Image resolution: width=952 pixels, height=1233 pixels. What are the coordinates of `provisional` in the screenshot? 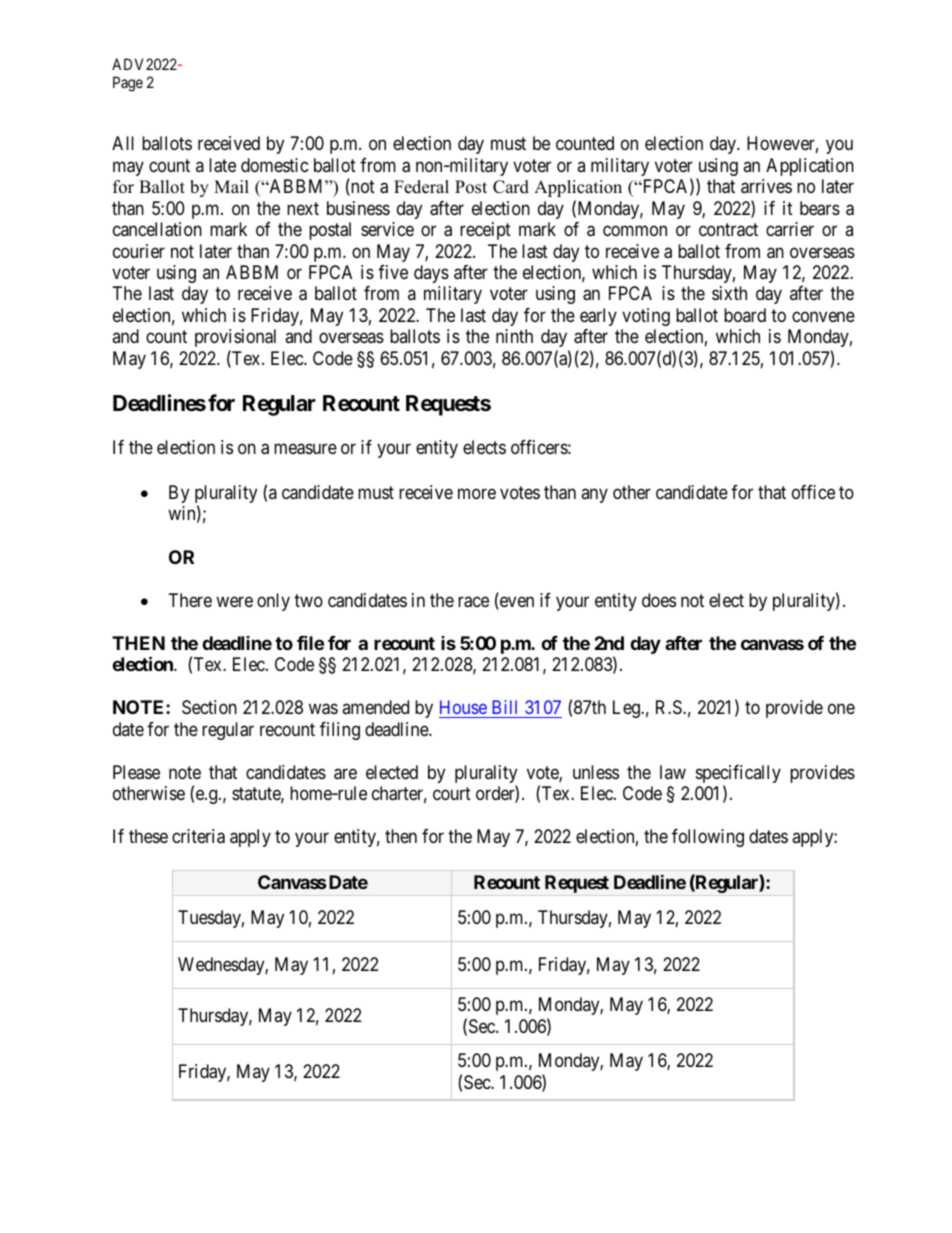 It's located at (235, 338).
